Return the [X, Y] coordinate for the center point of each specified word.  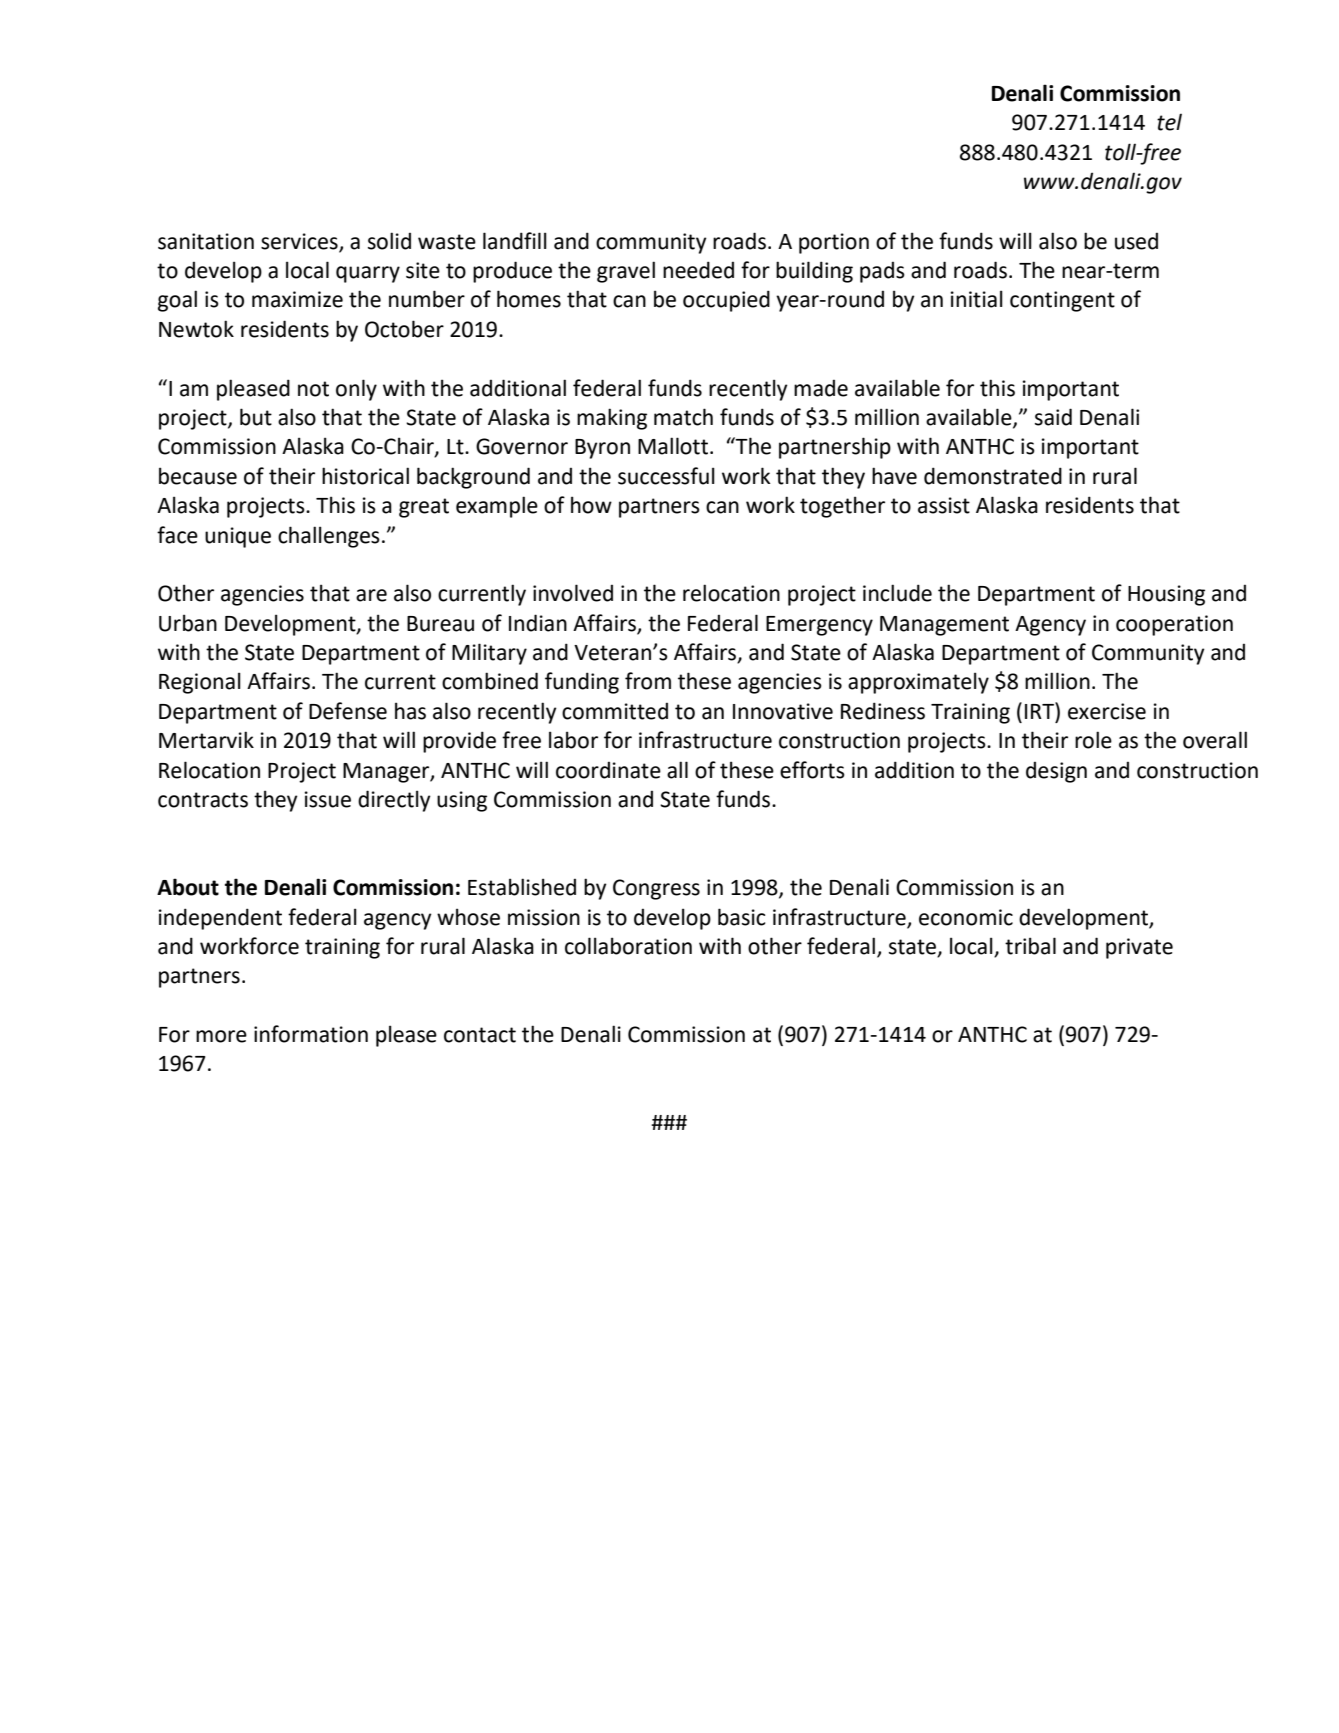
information [311, 1034]
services [299, 241]
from [648, 681]
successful [666, 476]
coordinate [608, 770]
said [1053, 417]
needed [698, 270]
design [1056, 772]
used [1136, 241]
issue [327, 799]
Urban [188, 623]
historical [365, 476]
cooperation [1174, 625]
